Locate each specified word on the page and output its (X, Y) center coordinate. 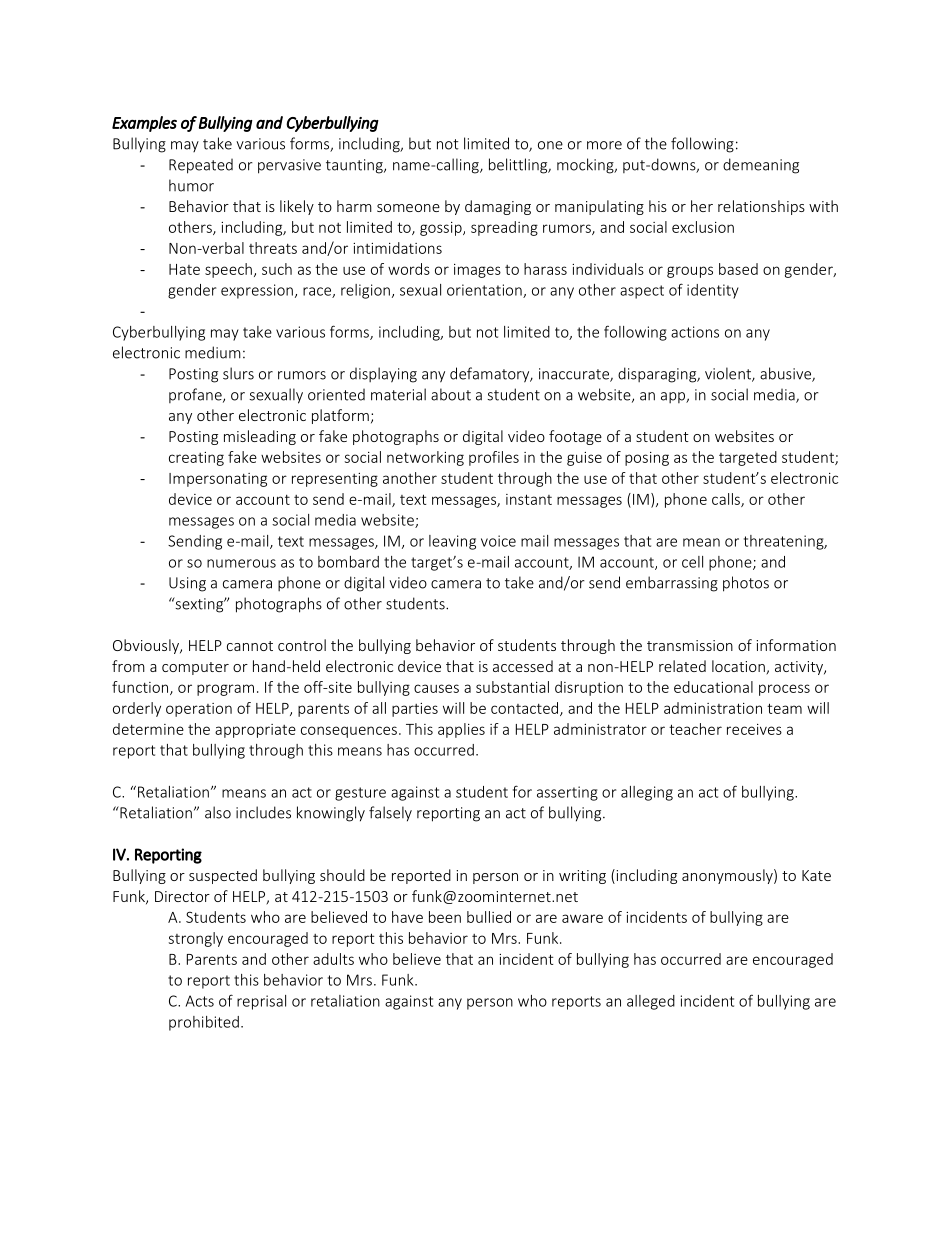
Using (187, 584)
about (451, 394)
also (218, 812)
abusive (786, 374)
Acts (199, 1001)
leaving (452, 542)
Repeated (201, 166)
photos (746, 584)
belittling (519, 166)
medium (213, 352)
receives (754, 729)
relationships (761, 207)
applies (461, 730)
